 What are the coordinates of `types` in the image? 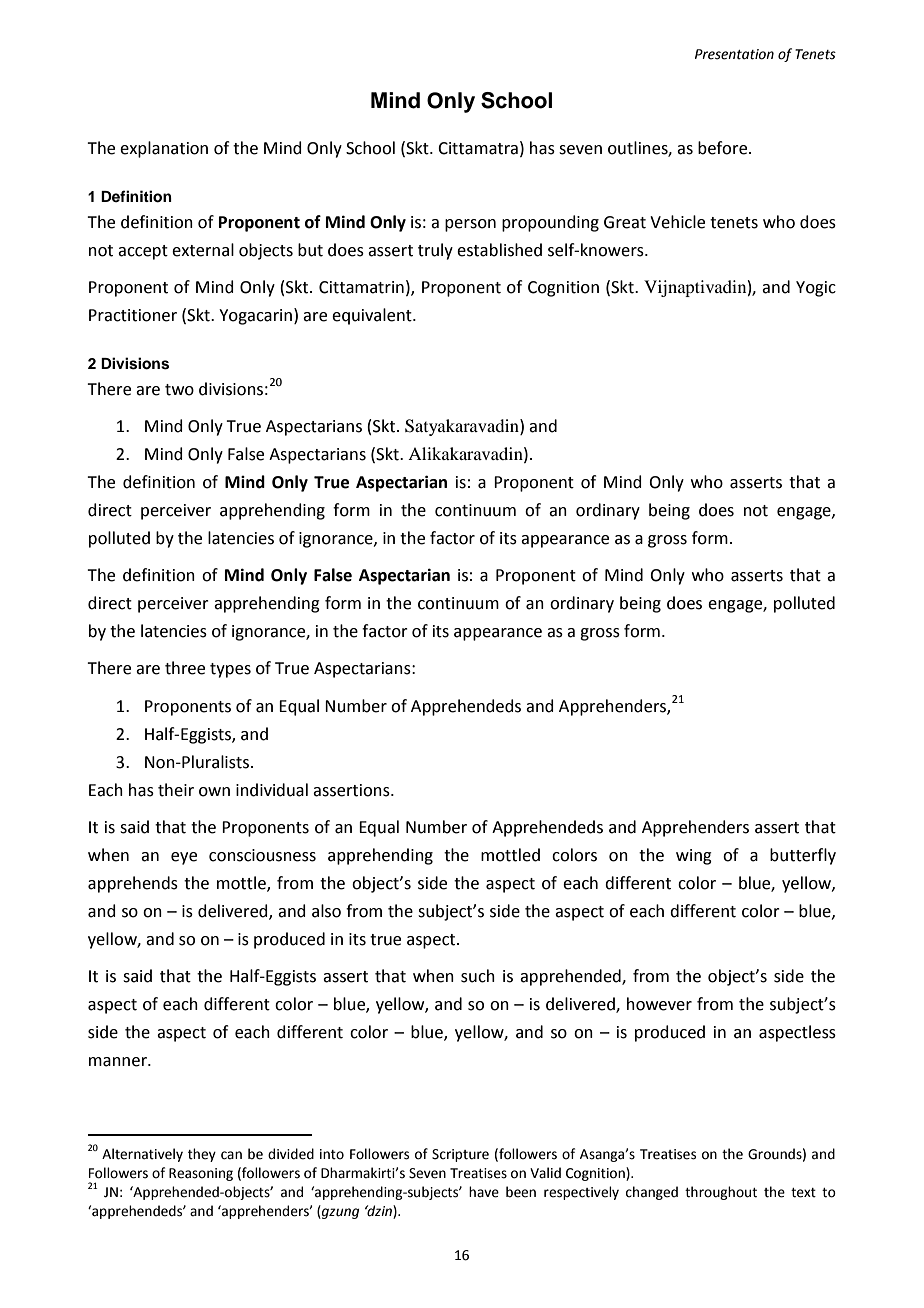 It's located at (230, 670).
